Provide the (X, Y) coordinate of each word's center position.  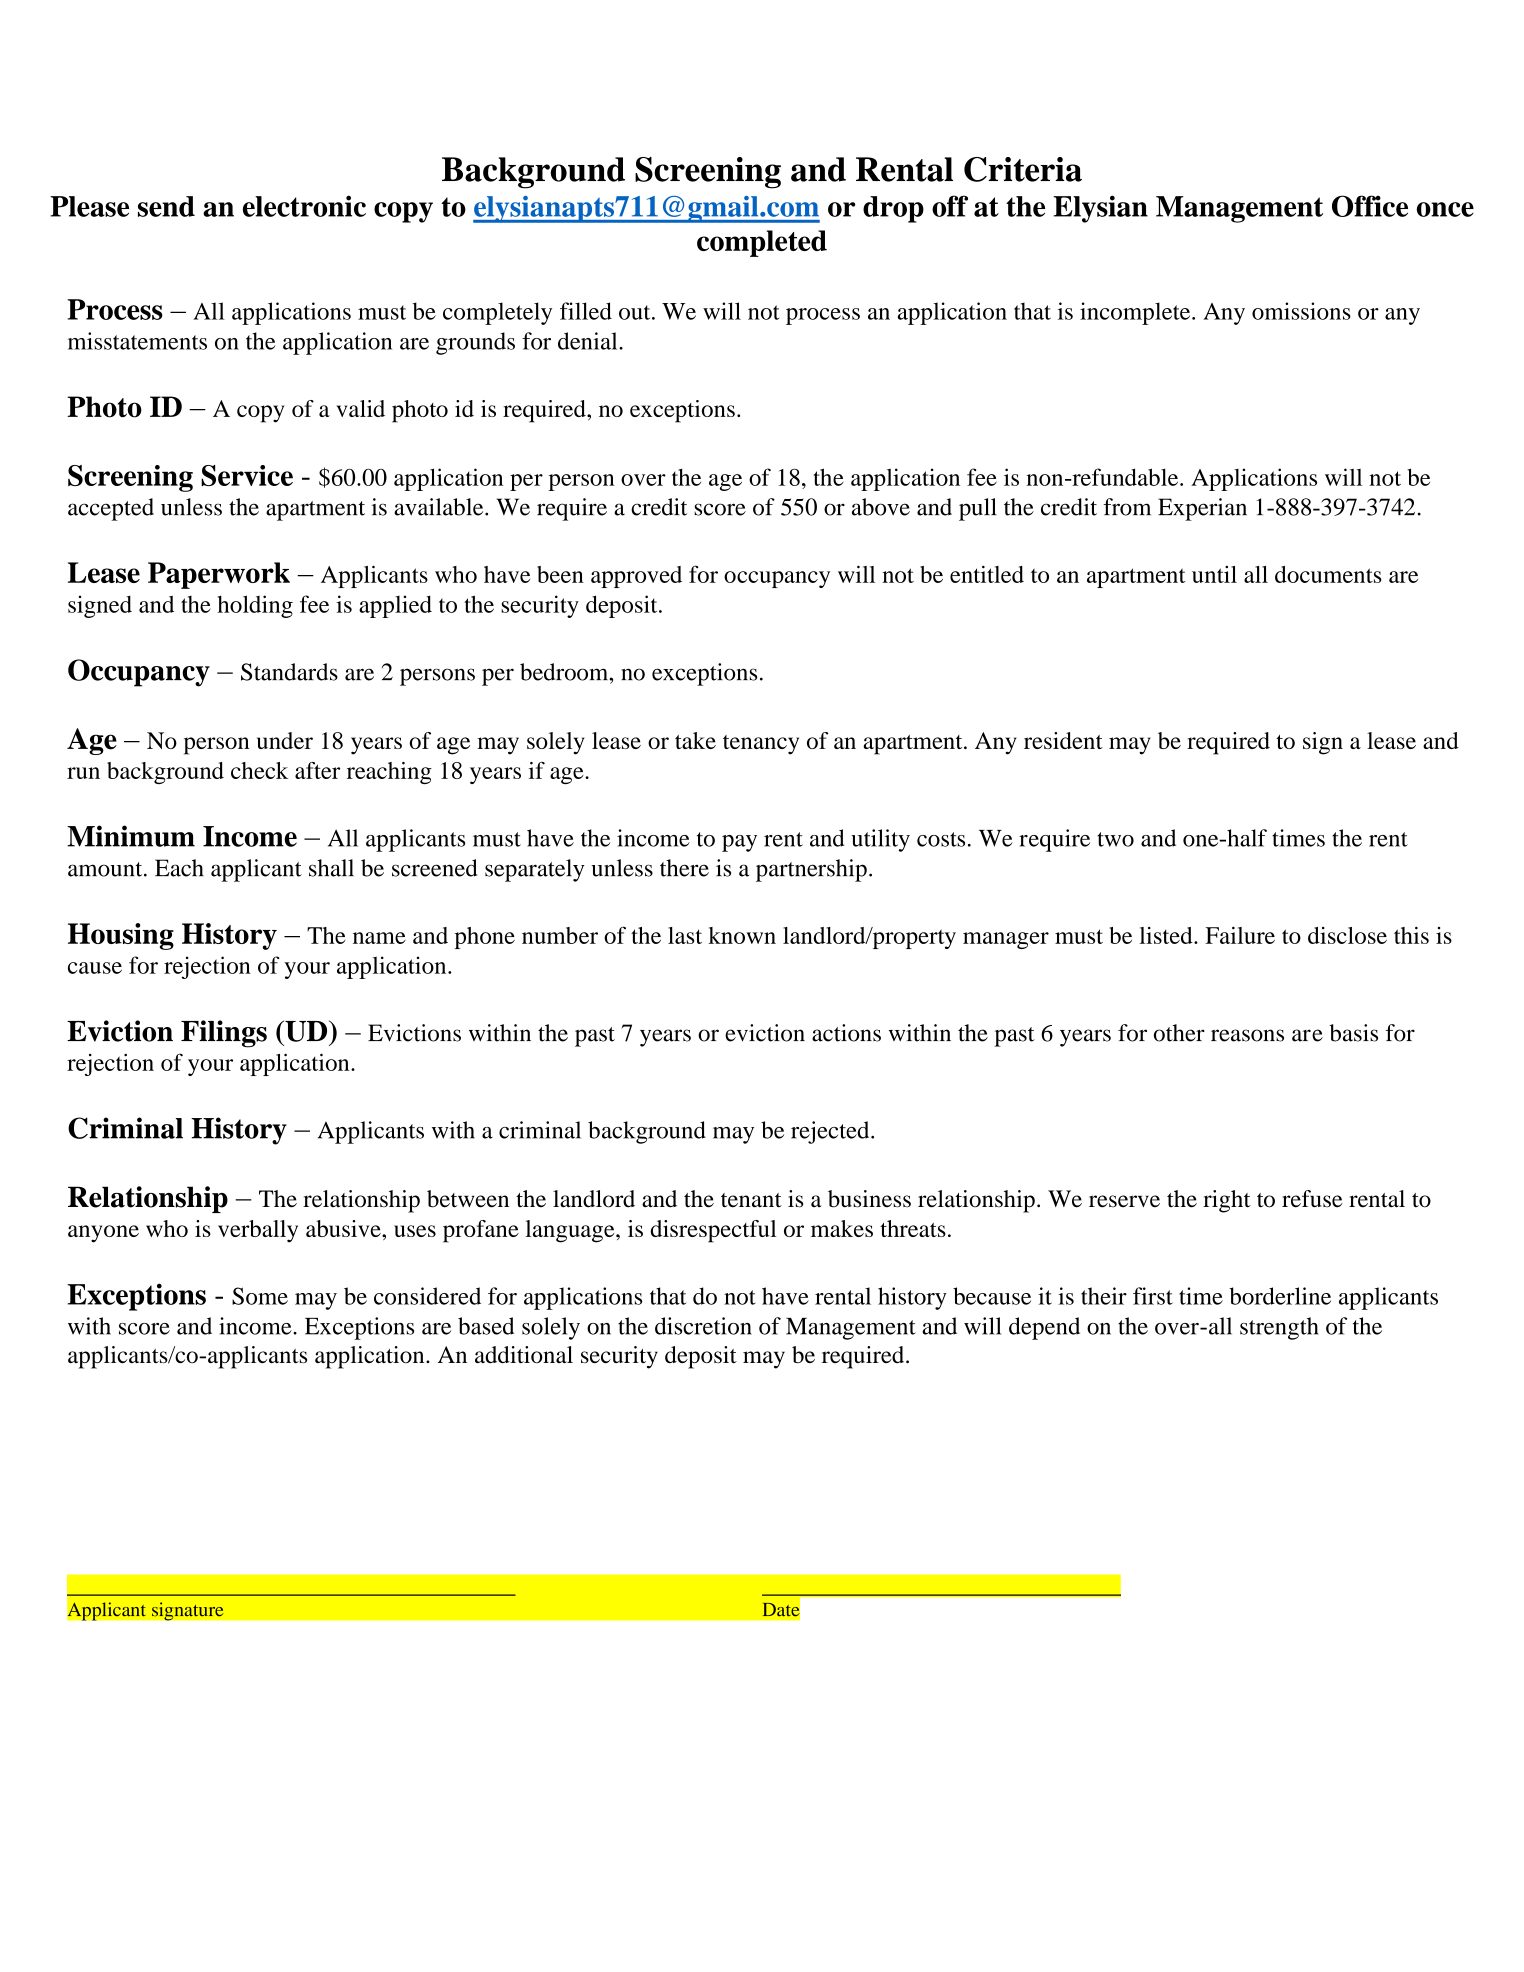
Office (1370, 206)
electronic (304, 206)
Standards (289, 672)
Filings (224, 1034)
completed (762, 243)
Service (247, 475)
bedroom (565, 672)
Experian (1202, 509)
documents (1328, 574)
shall (331, 868)
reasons (1247, 1035)
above (881, 507)
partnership (811, 870)
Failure (1240, 935)
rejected (831, 1132)
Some (260, 1296)
